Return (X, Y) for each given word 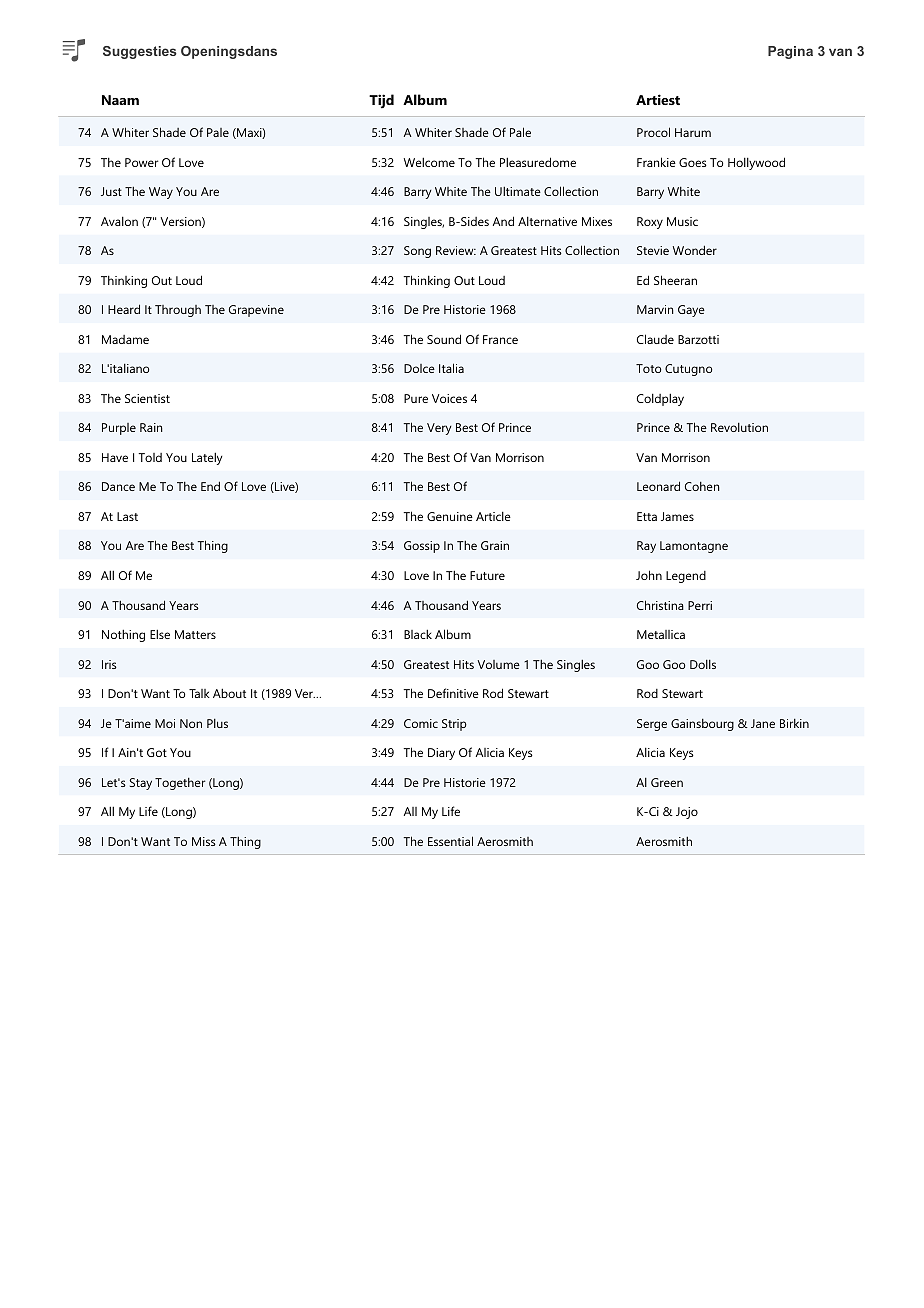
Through (178, 311)
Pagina (790, 52)
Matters (195, 634)
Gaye (691, 311)
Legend (686, 577)
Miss (204, 841)
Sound (444, 339)
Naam (120, 100)
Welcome (429, 162)
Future (487, 575)
